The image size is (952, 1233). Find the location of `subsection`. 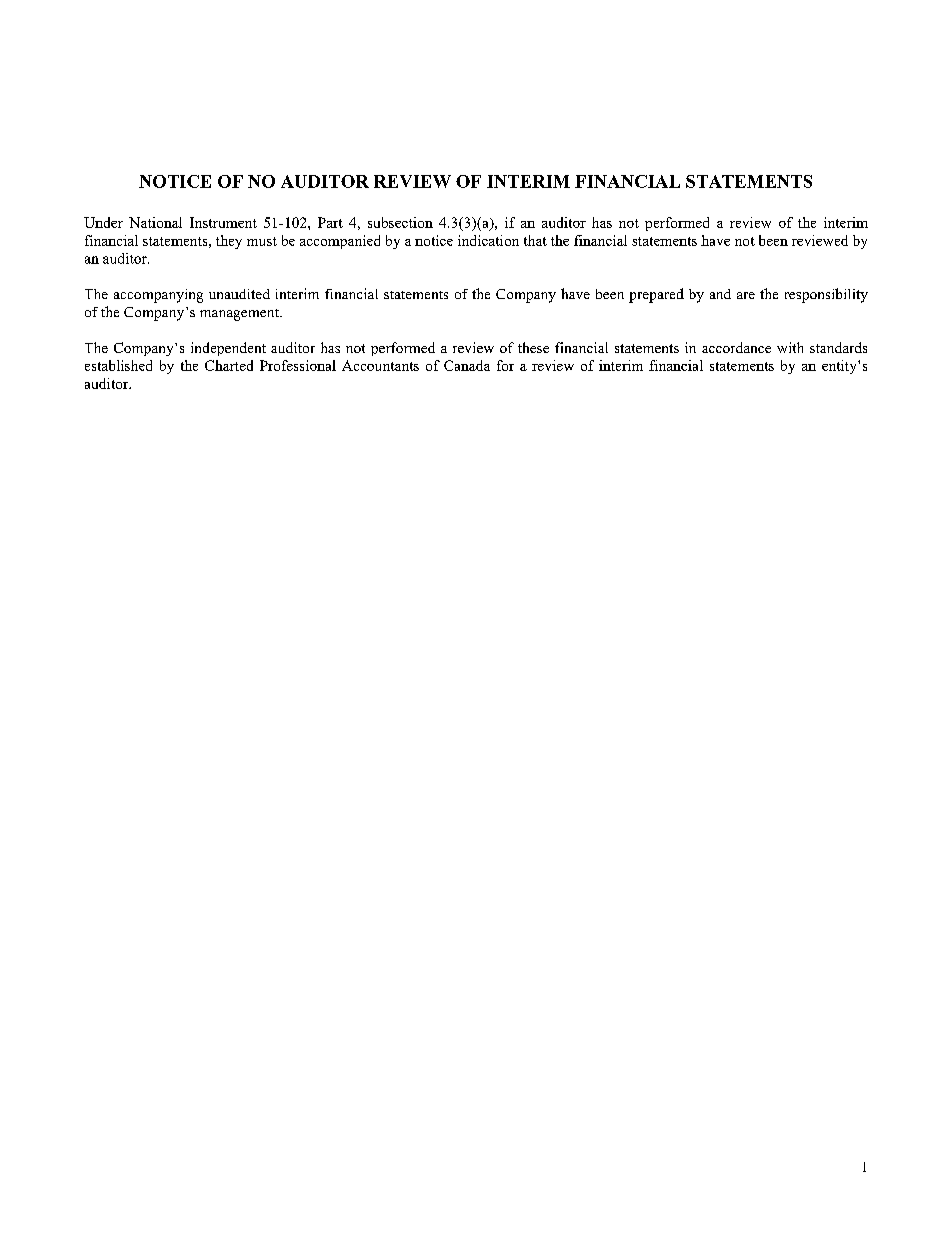

subsection is located at coordinates (400, 222).
